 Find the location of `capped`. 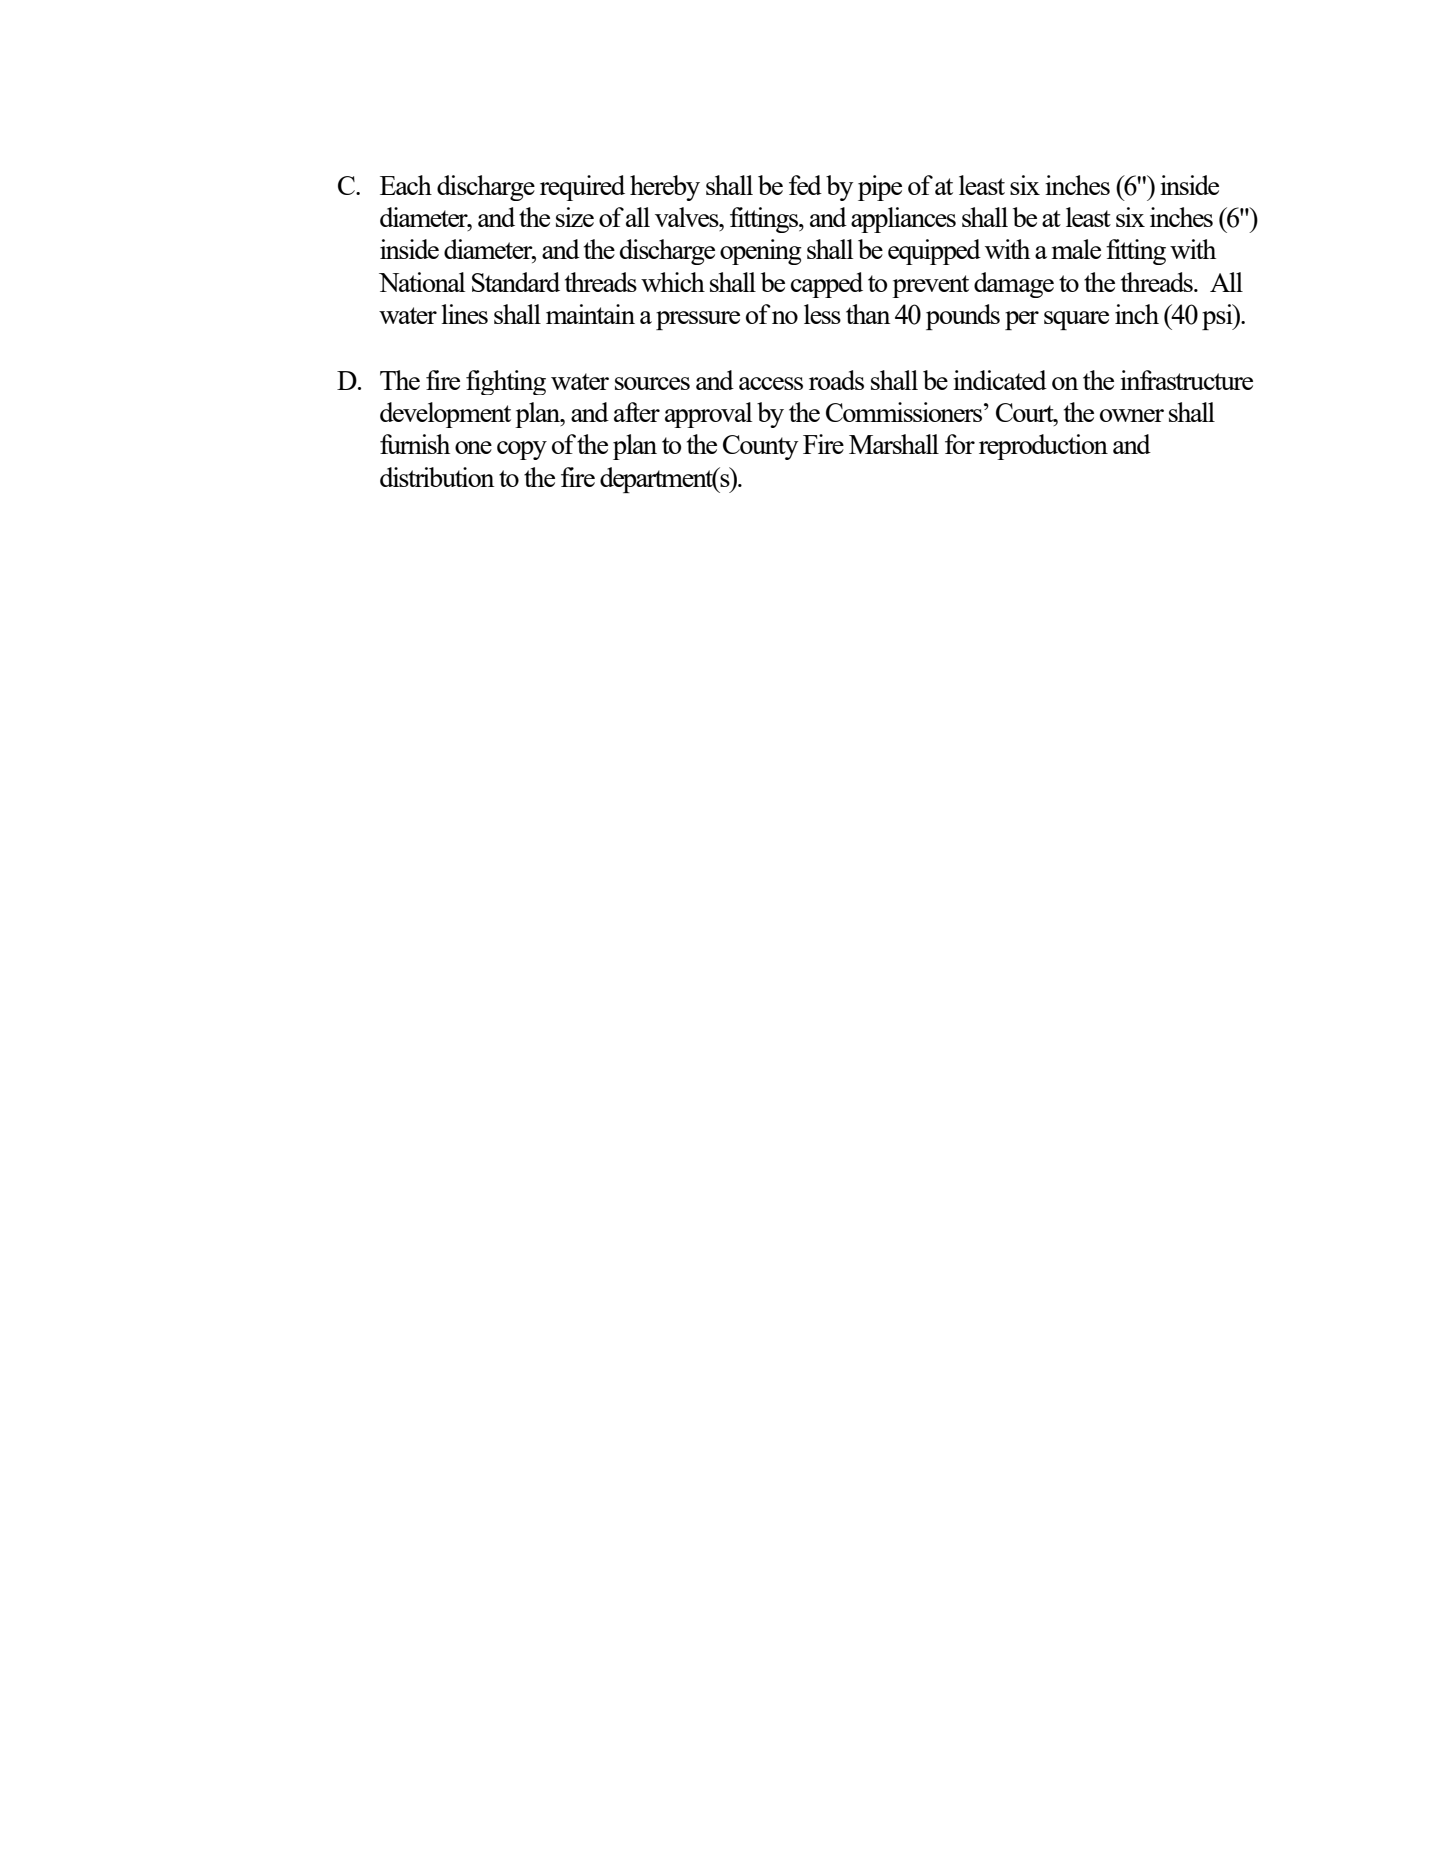

capped is located at coordinates (827, 285).
